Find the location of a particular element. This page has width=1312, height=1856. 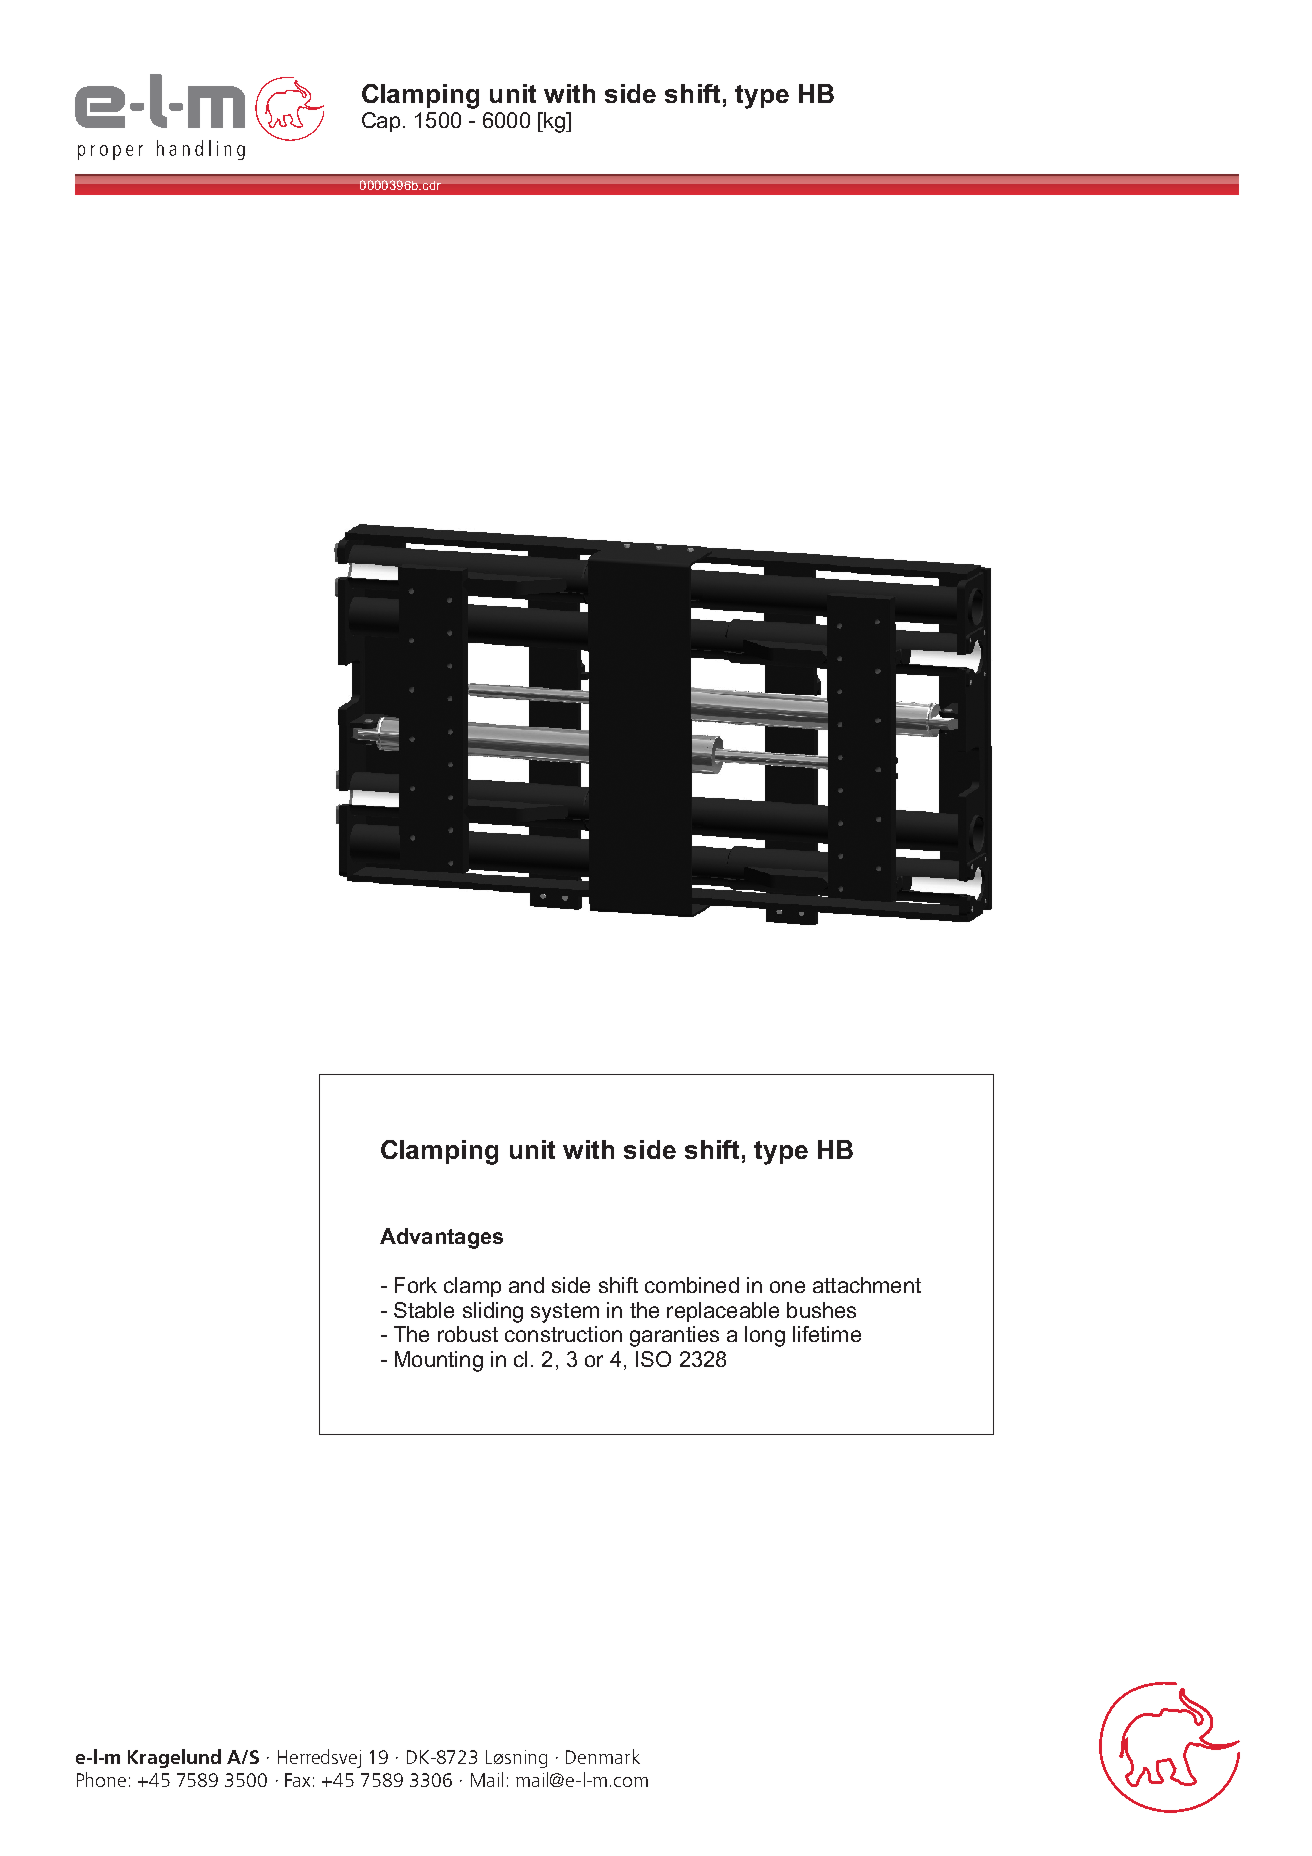

combined is located at coordinates (692, 1285).
